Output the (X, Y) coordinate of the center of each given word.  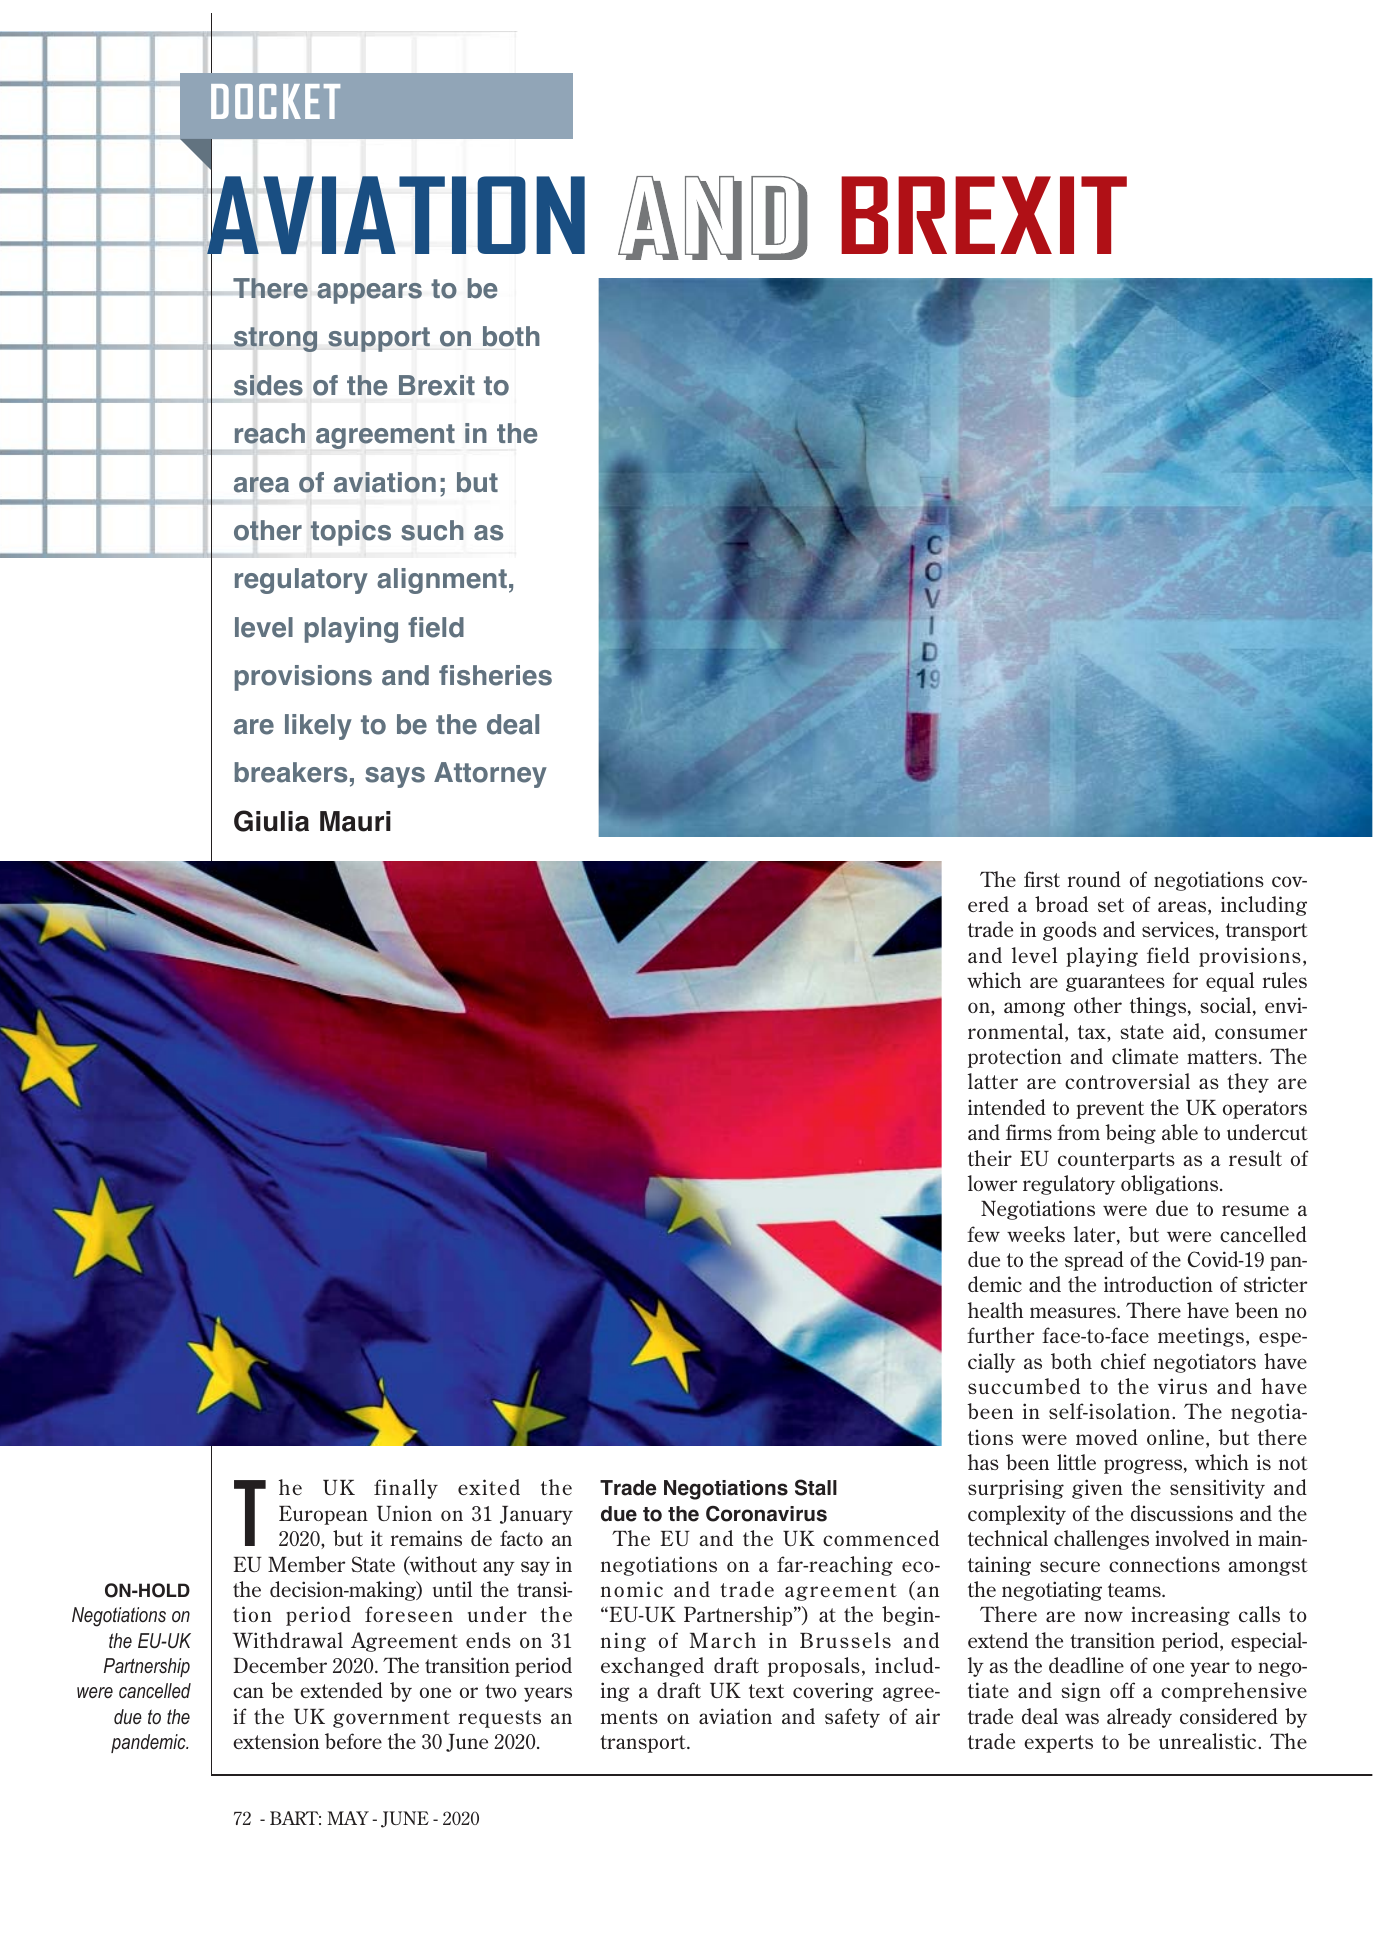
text (766, 1691)
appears (369, 293)
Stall (816, 1487)
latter (993, 1081)
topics (350, 533)
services (1179, 930)
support (379, 339)
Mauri (355, 821)
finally (406, 1489)
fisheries (495, 675)
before (353, 1741)
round (1094, 879)
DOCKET (275, 101)
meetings (1202, 1337)
